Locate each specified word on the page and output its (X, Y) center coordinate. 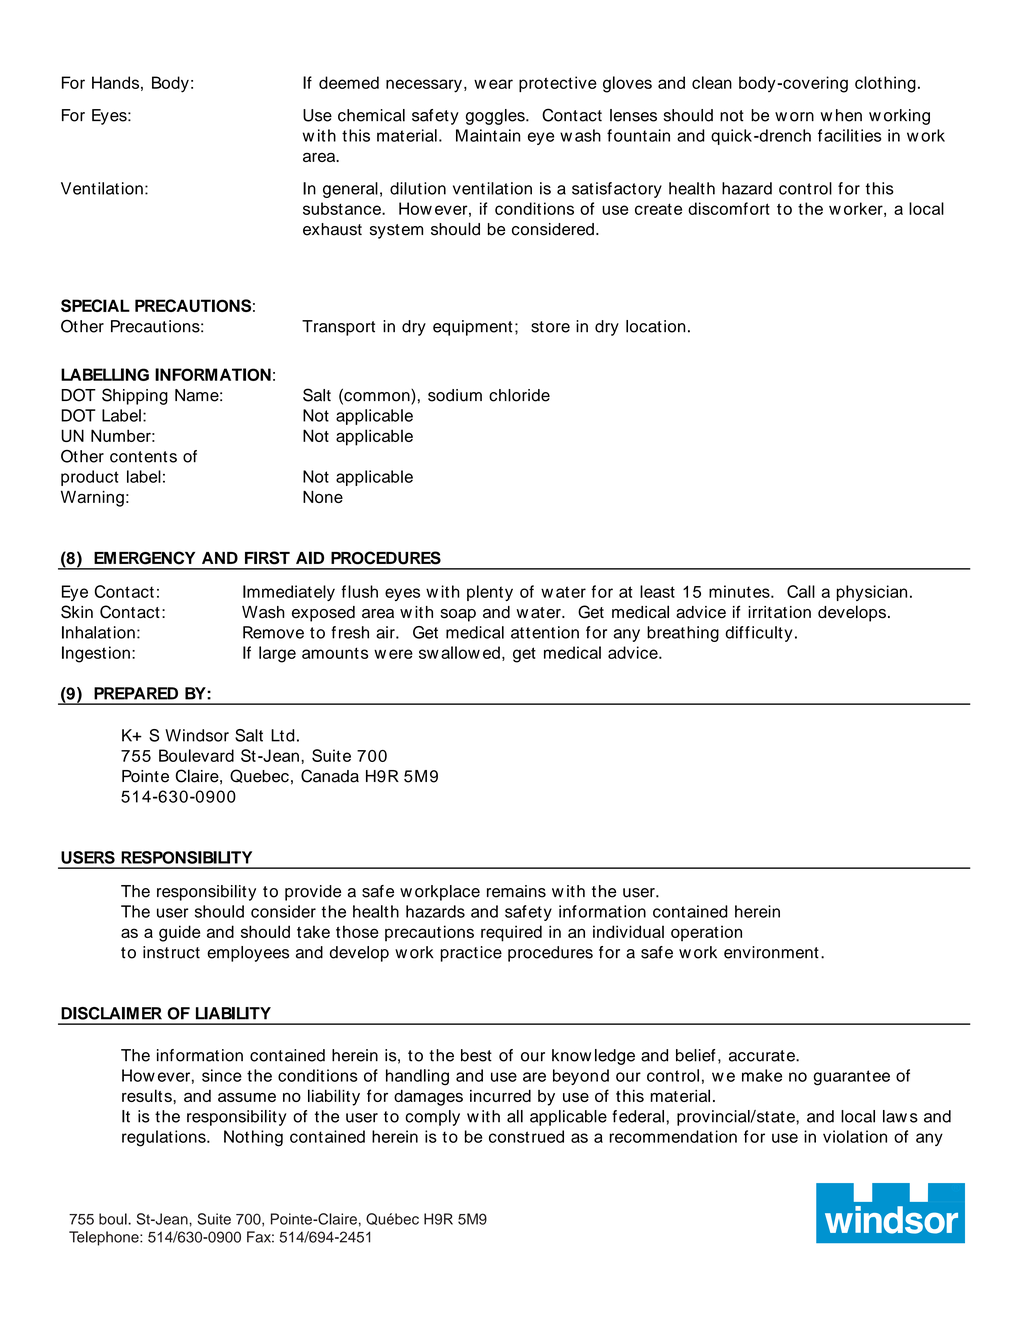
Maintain (488, 135)
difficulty (759, 634)
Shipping (135, 396)
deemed (349, 82)
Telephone (105, 1238)
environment (771, 952)
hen (849, 115)
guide (179, 933)
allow (460, 652)
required (511, 933)
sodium (455, 395)
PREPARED (136, 693)
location (656, 326)
